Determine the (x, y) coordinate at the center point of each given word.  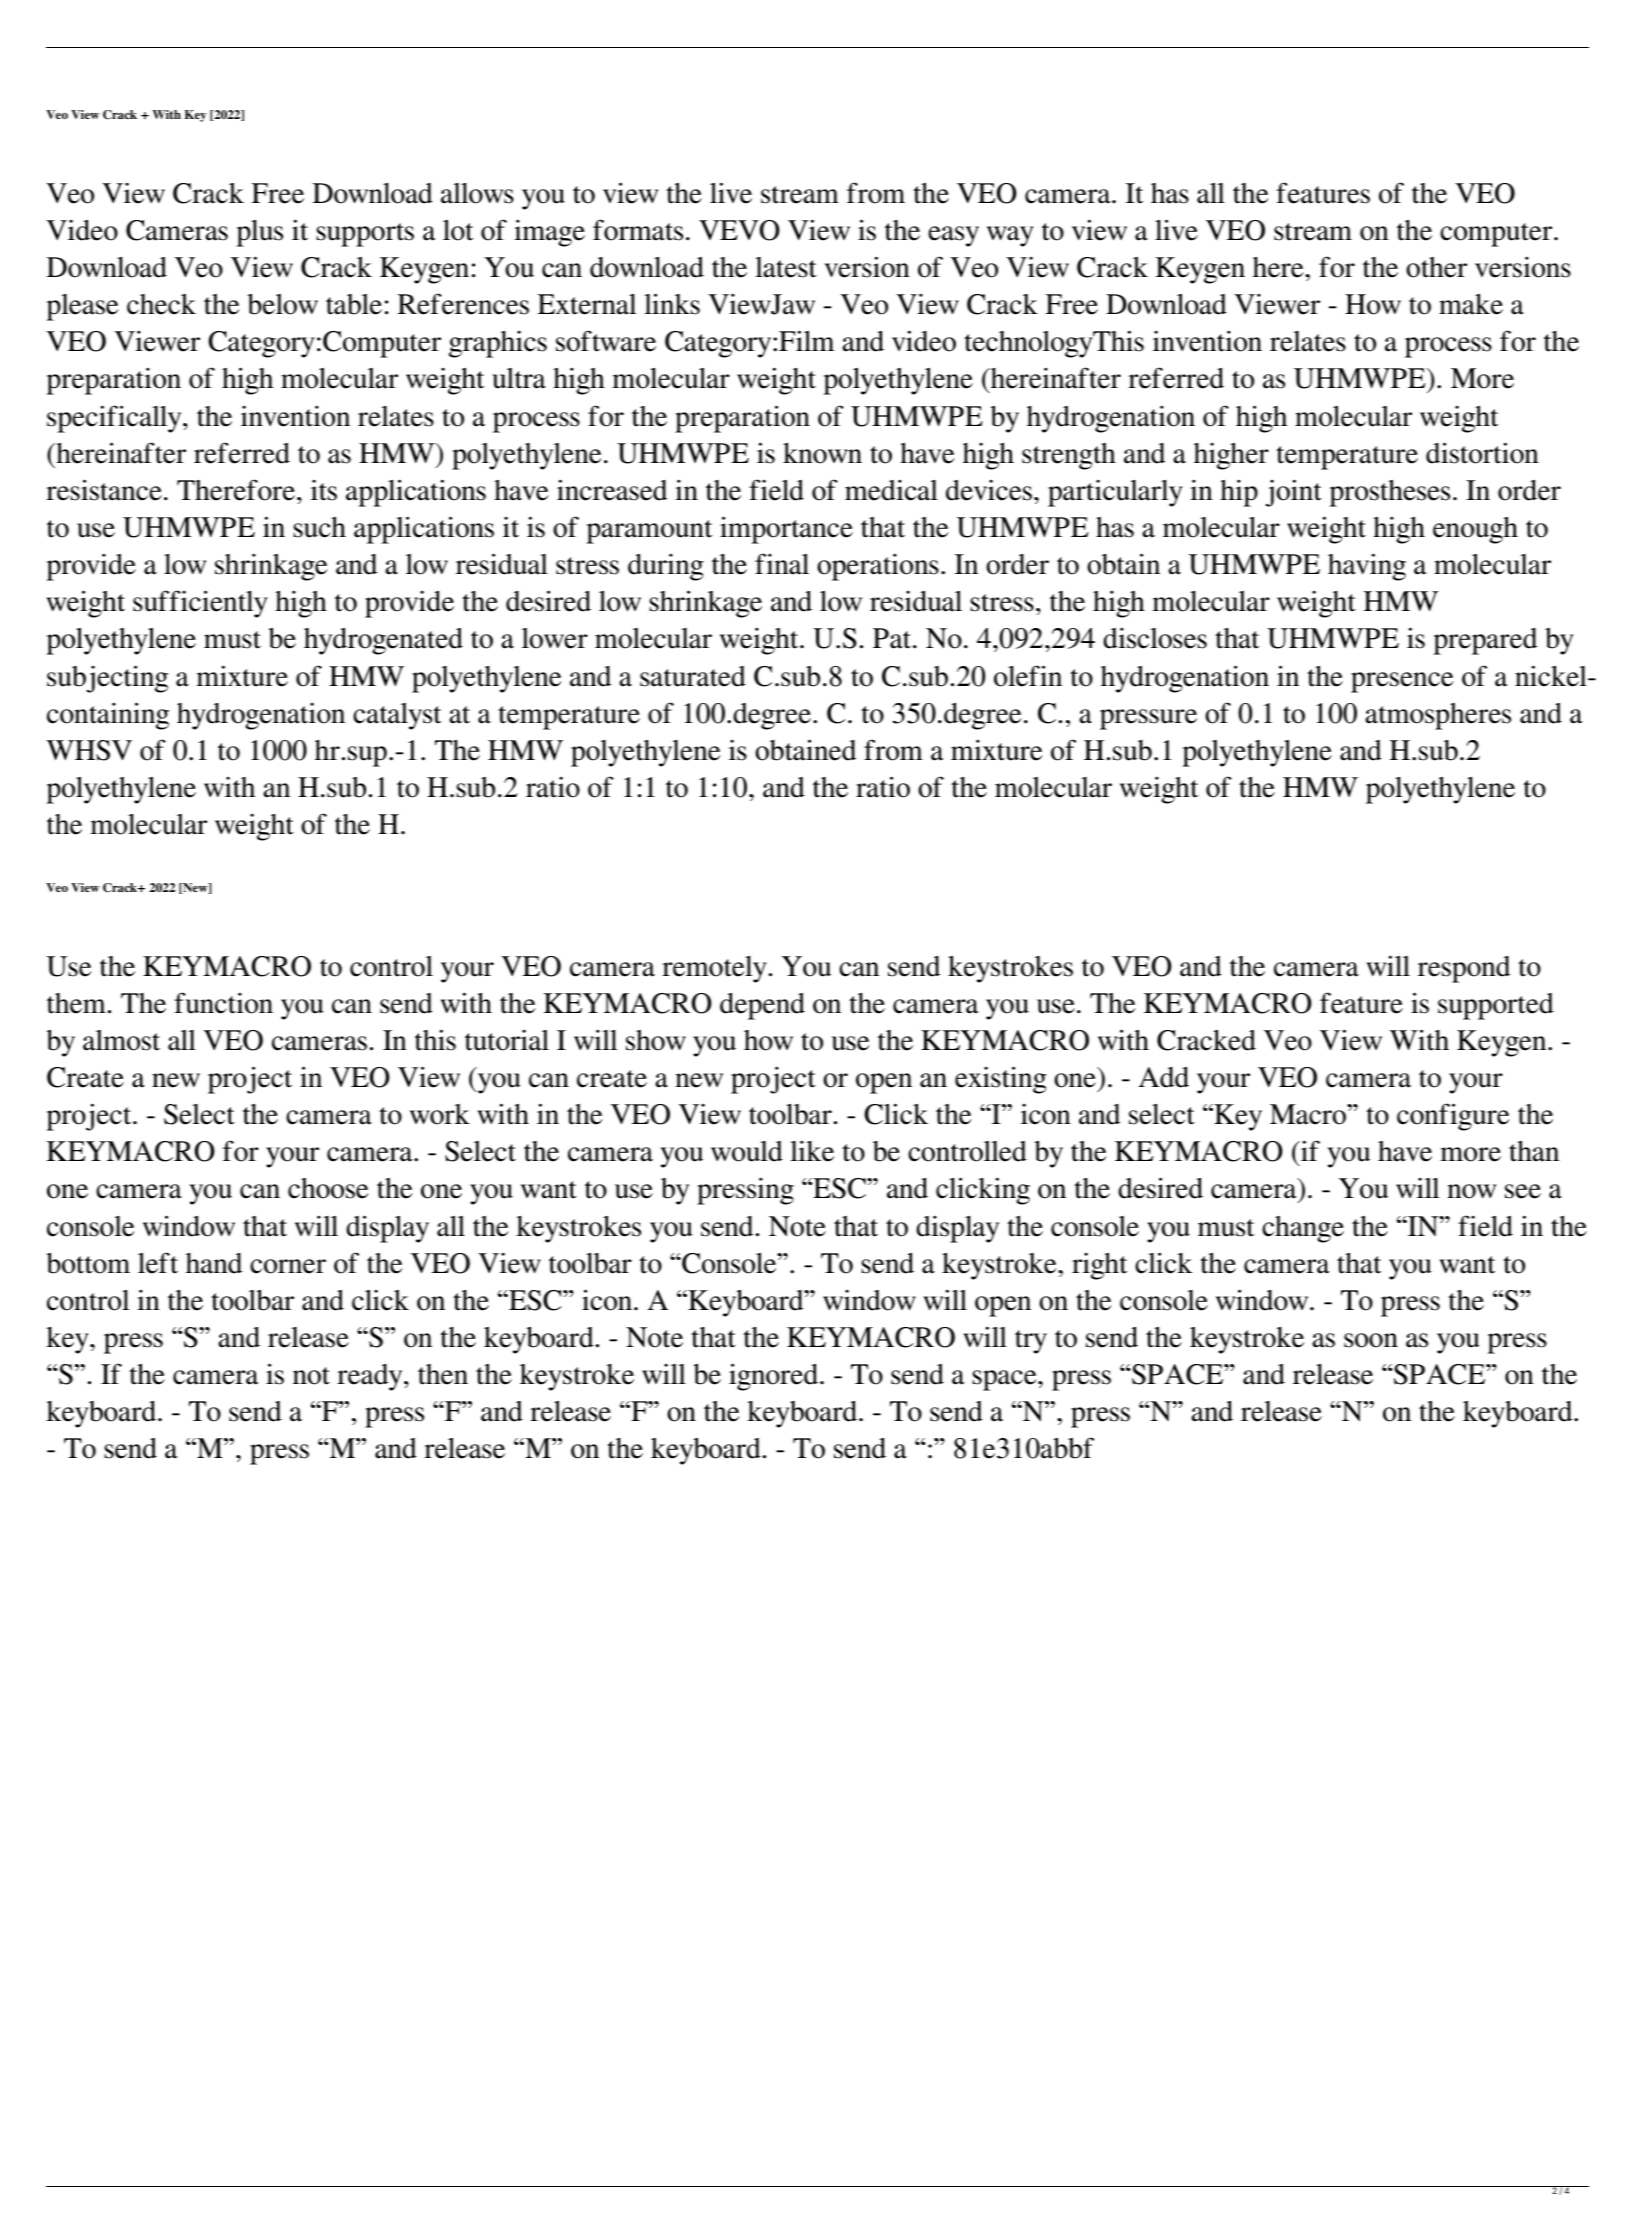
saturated (693, 676)
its (324, 490)
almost (121, 1040)
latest (786, 267)
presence (1402, 682)
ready (371, 1377)
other (1436, 267)
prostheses (1389, 493)
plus (259, 233)
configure (1453, 1117)
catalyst (397, 716)
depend (762, 1006)
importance (786, 530)
